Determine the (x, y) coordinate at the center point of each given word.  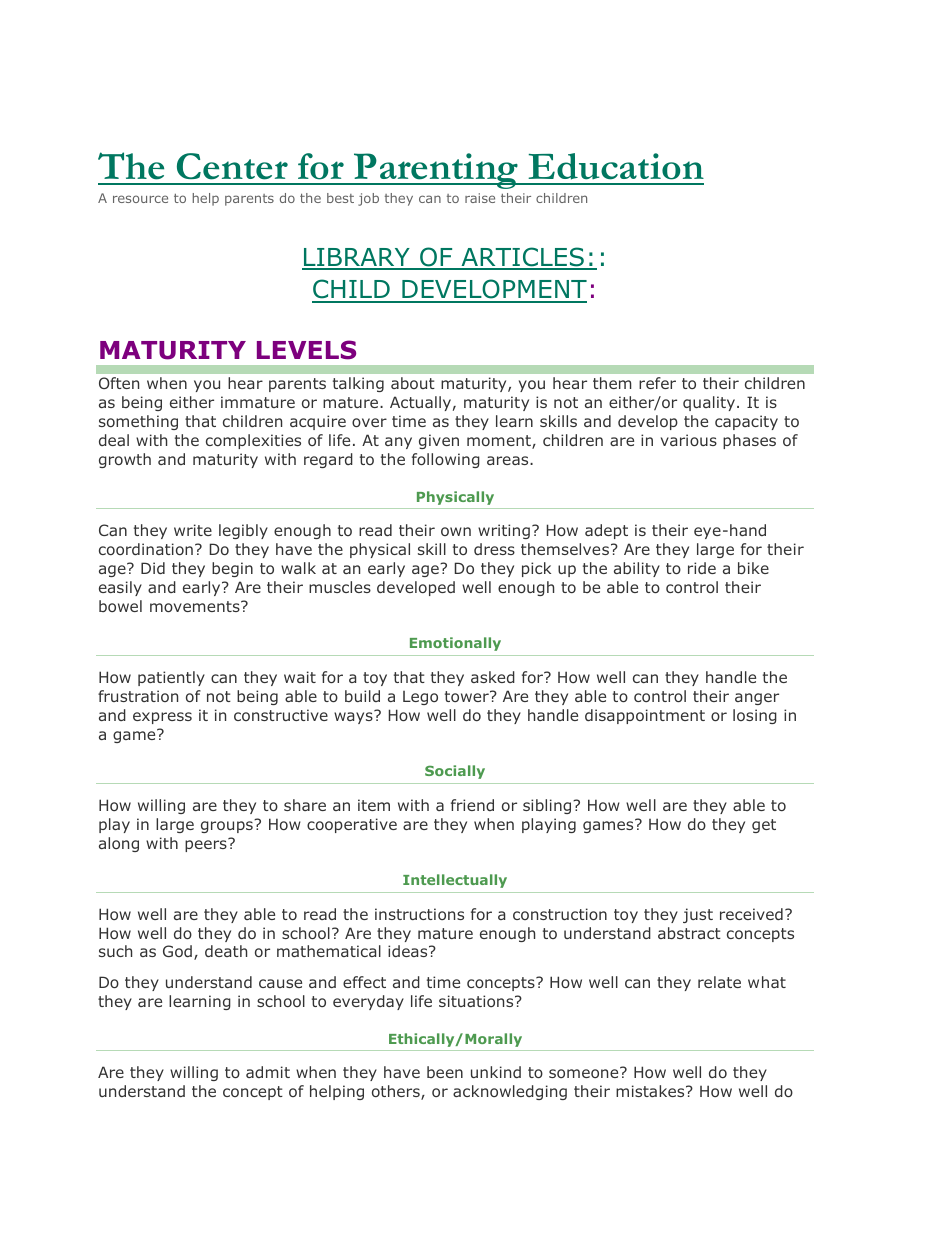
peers (207, 845)
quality (709, 403)
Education (616, 166)
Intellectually (455, 881)
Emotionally (455, 644)
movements (196, 606)
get (764, 826)
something (138, 422)
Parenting (436, 171)
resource (140, 199)
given (439, 441)
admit (268, 1072)
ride (702, 568)
